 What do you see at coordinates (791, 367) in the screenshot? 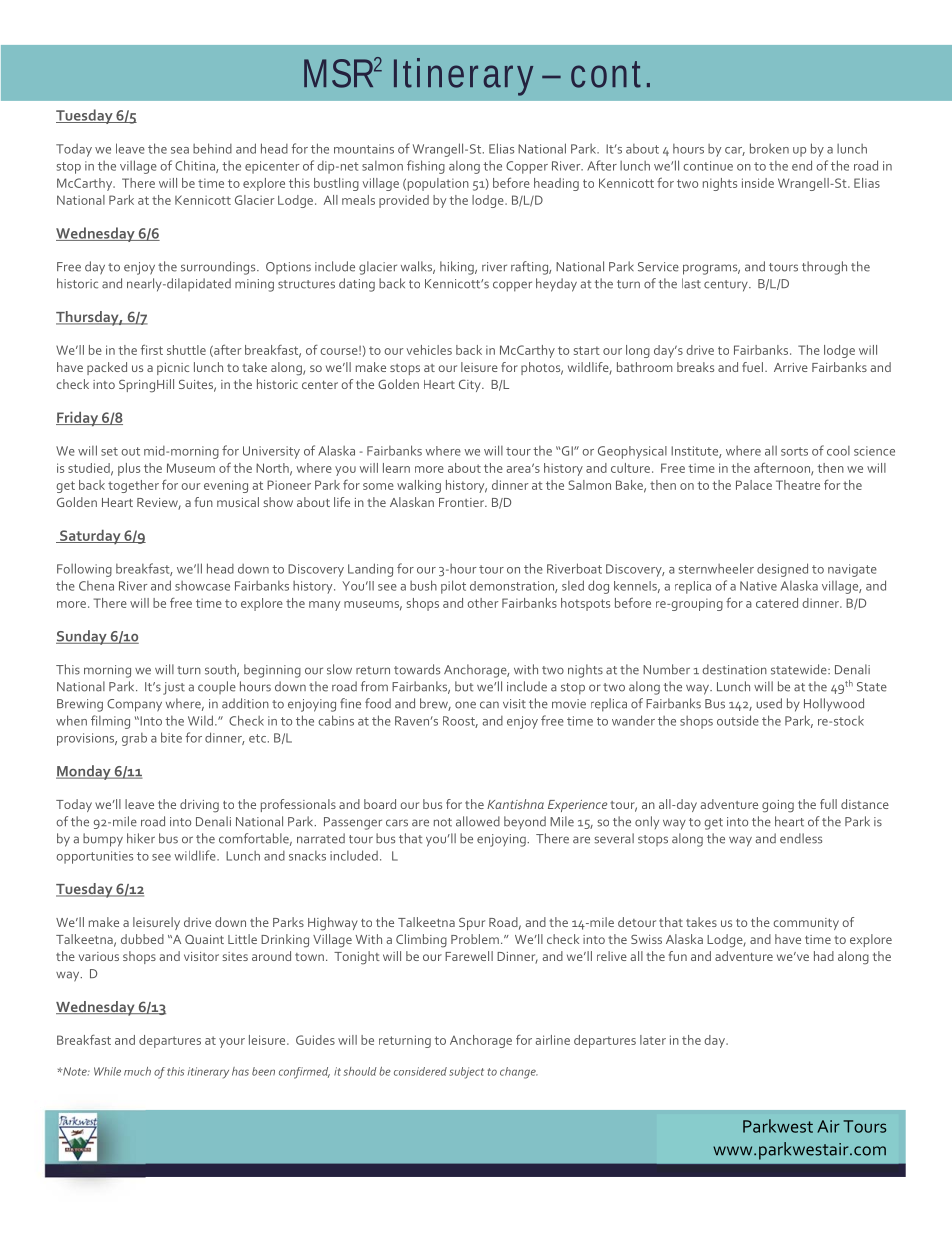
I see `Arrive` at bounding box center [791, 367].
